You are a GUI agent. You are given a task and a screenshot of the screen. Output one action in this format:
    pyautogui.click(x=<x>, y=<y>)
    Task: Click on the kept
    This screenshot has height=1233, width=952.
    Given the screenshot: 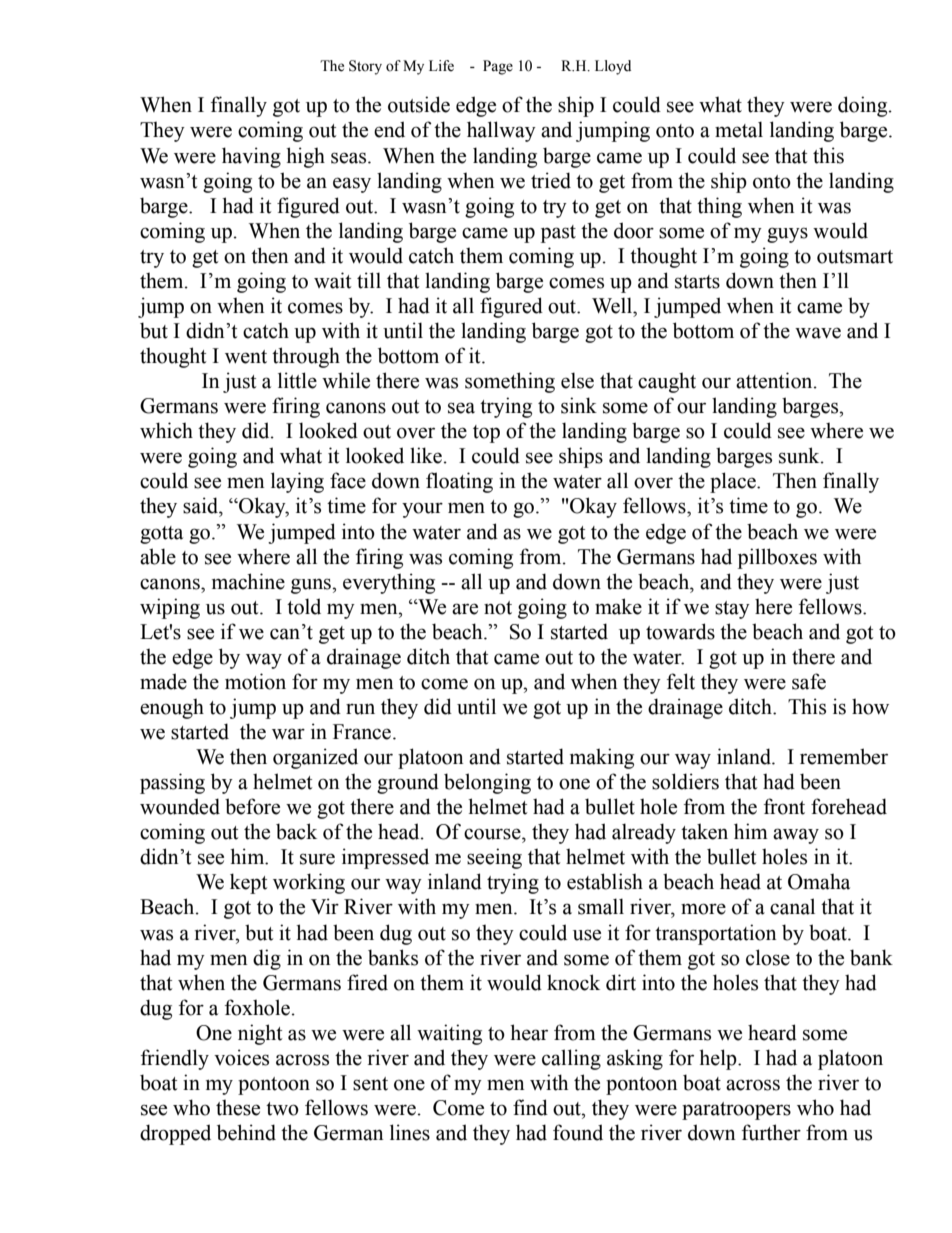 What is the action you would take?
    pyautogui.click(x=248, y=883)
